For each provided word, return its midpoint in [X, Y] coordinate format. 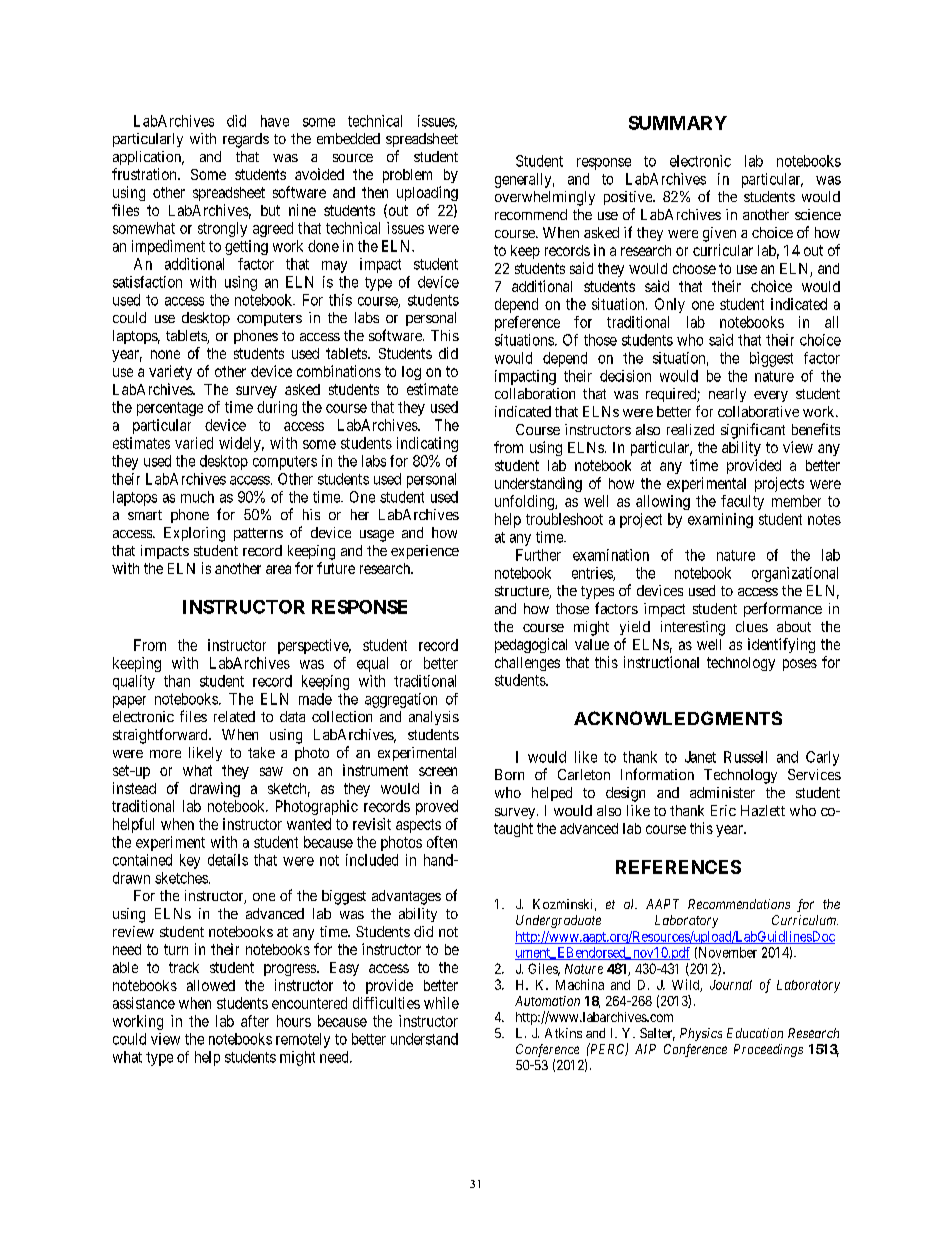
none [165, 354]
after [255, 1021]
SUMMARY [678, 123]
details [228, 860]
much [197, 497]
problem [407, 176]
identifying [781, 645]
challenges [527, 664]
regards [246, 140]
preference [527, 323]
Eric [723, 810]
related [234, 716]
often [442, 842]
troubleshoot [564, 519]
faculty [742, 502]
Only [670, 305]
